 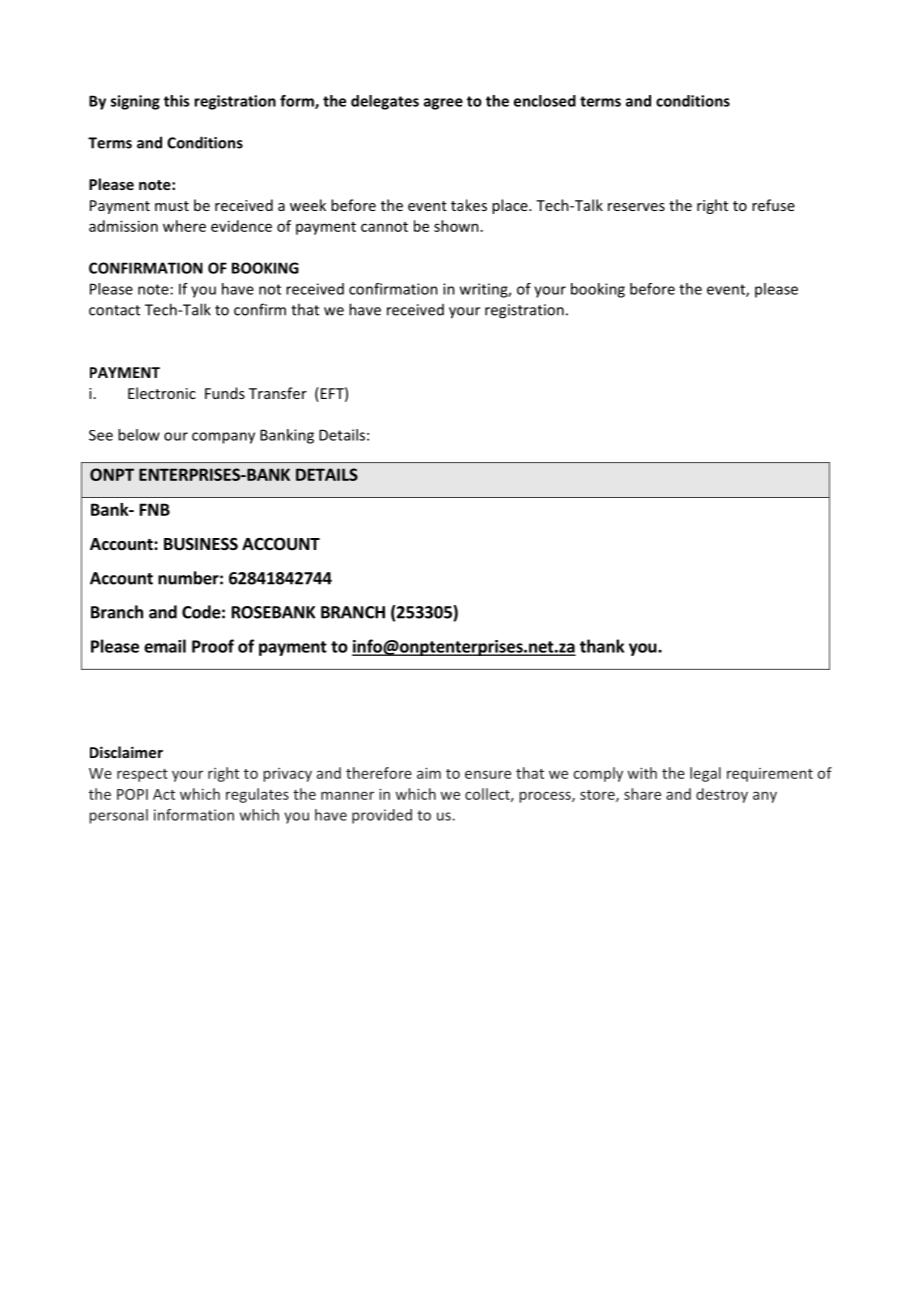 What do you see at coordinates (213, 646) in the document?
I see `Proof` at bounding box center [213, 646].
